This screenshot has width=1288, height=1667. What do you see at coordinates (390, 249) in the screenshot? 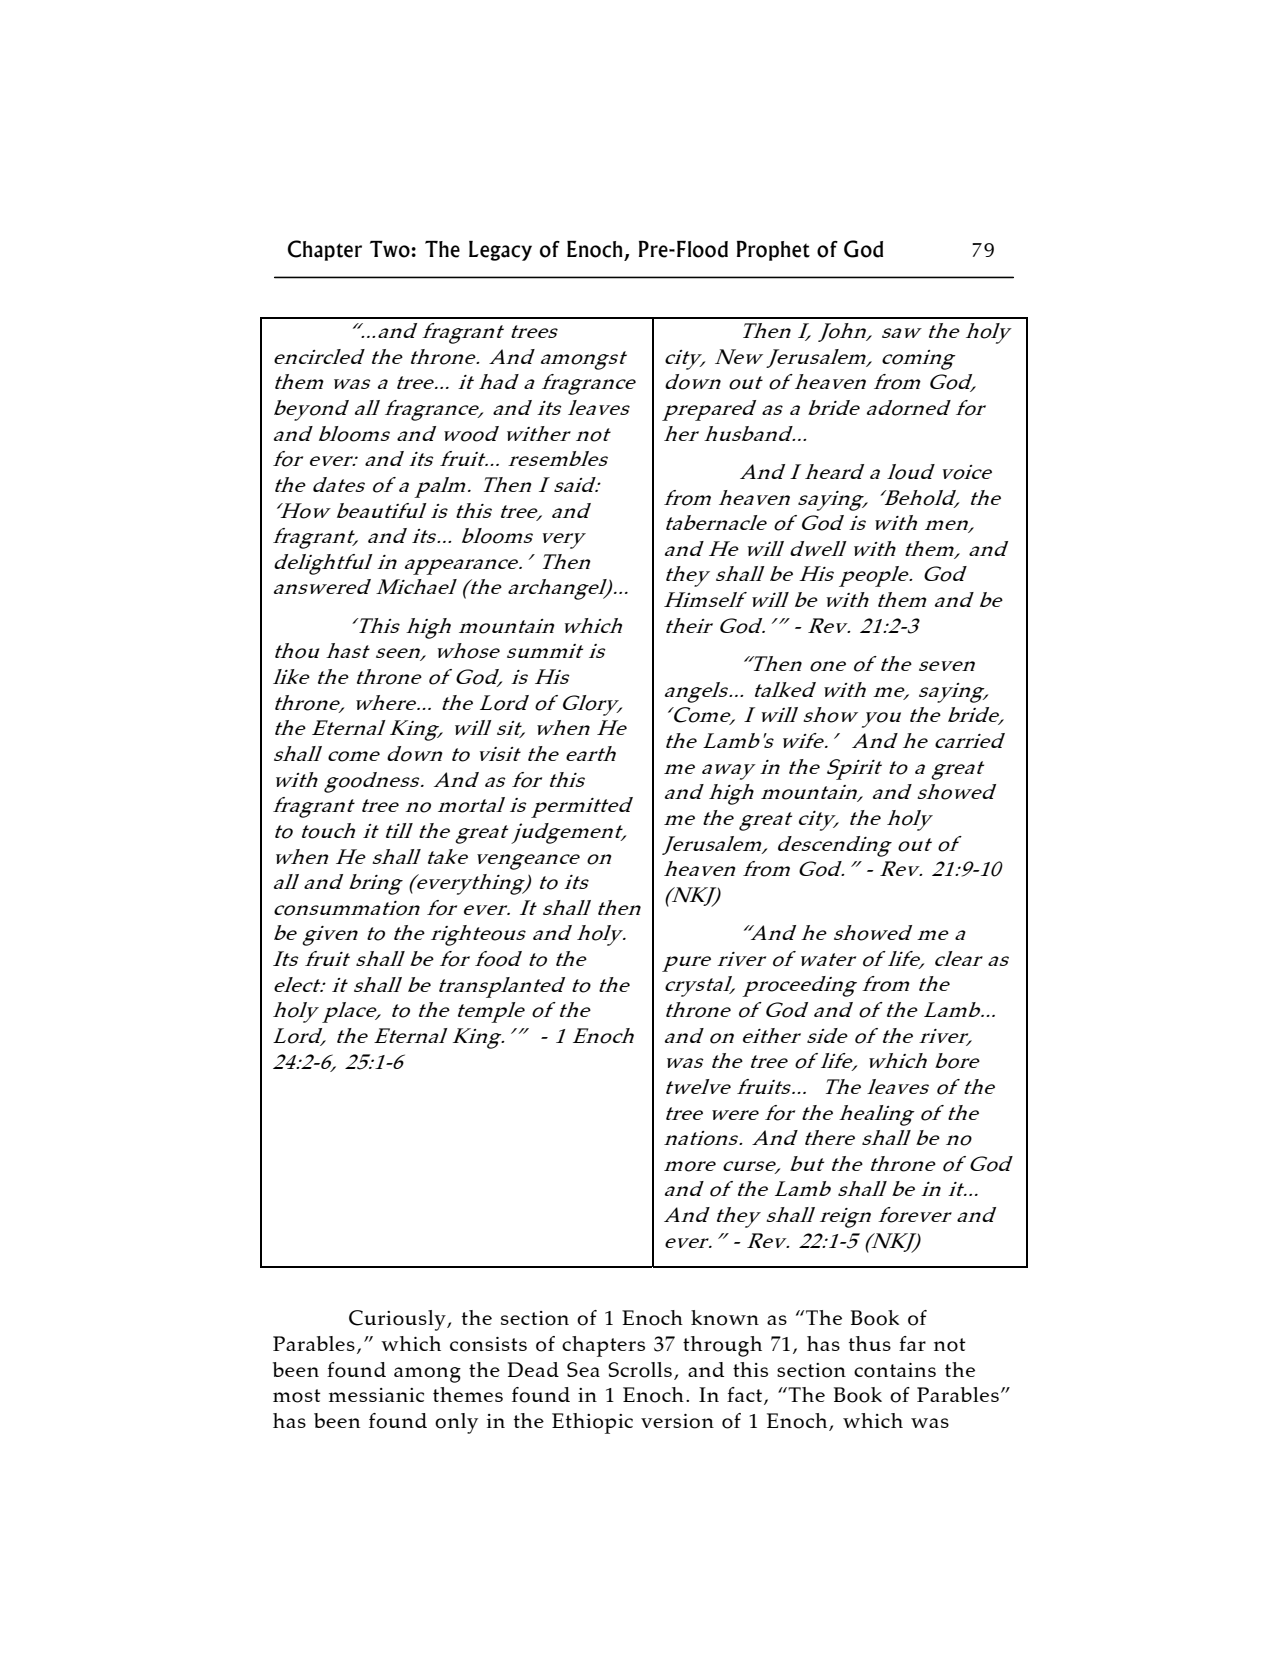
I see `Two` at bounding box center [390, 249].
